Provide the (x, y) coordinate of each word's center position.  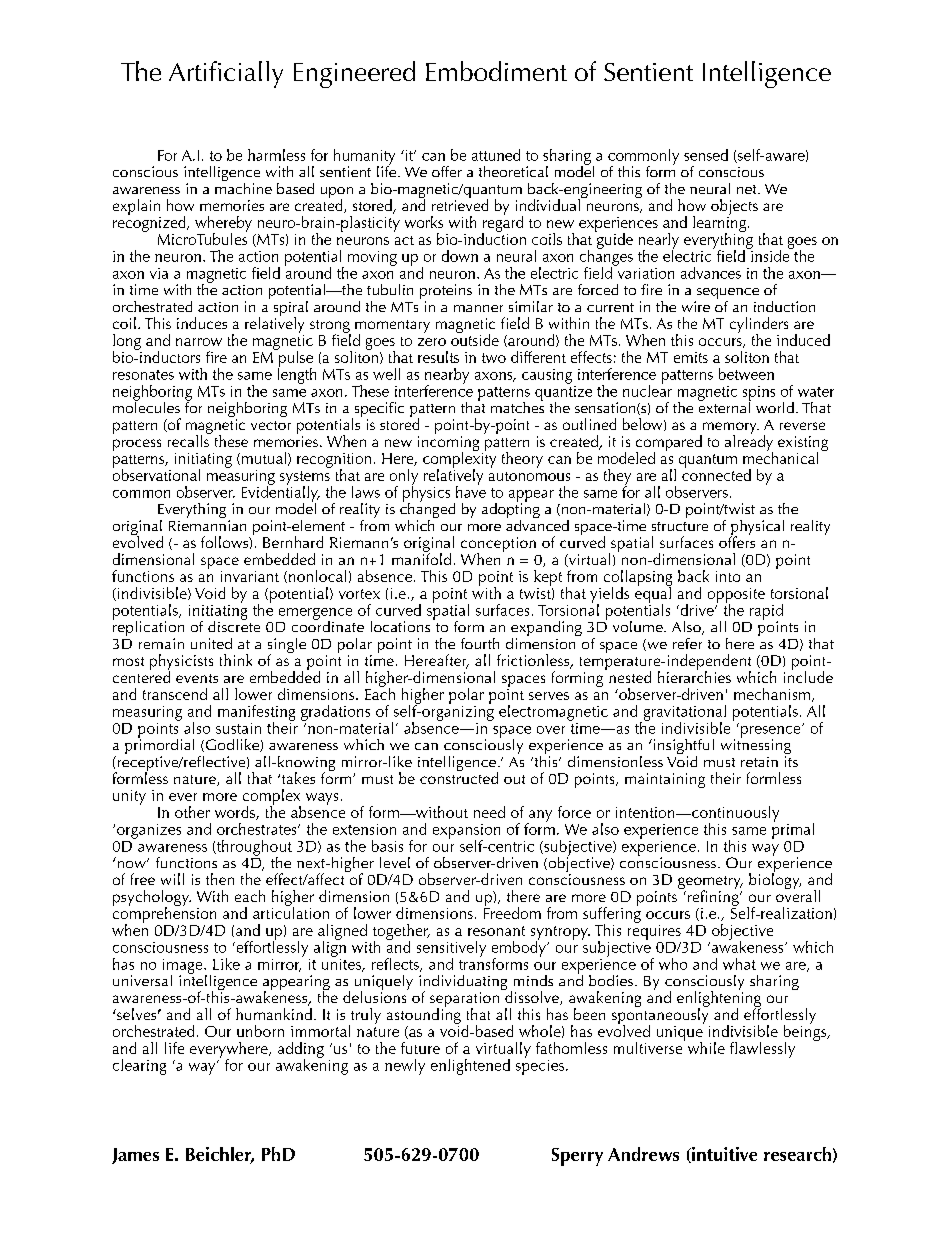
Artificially (226, 74)
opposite (736, 596)
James (135, 1156)
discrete (234, 625)
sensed (706, 155)
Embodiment (496, 71)
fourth (480, 643)
